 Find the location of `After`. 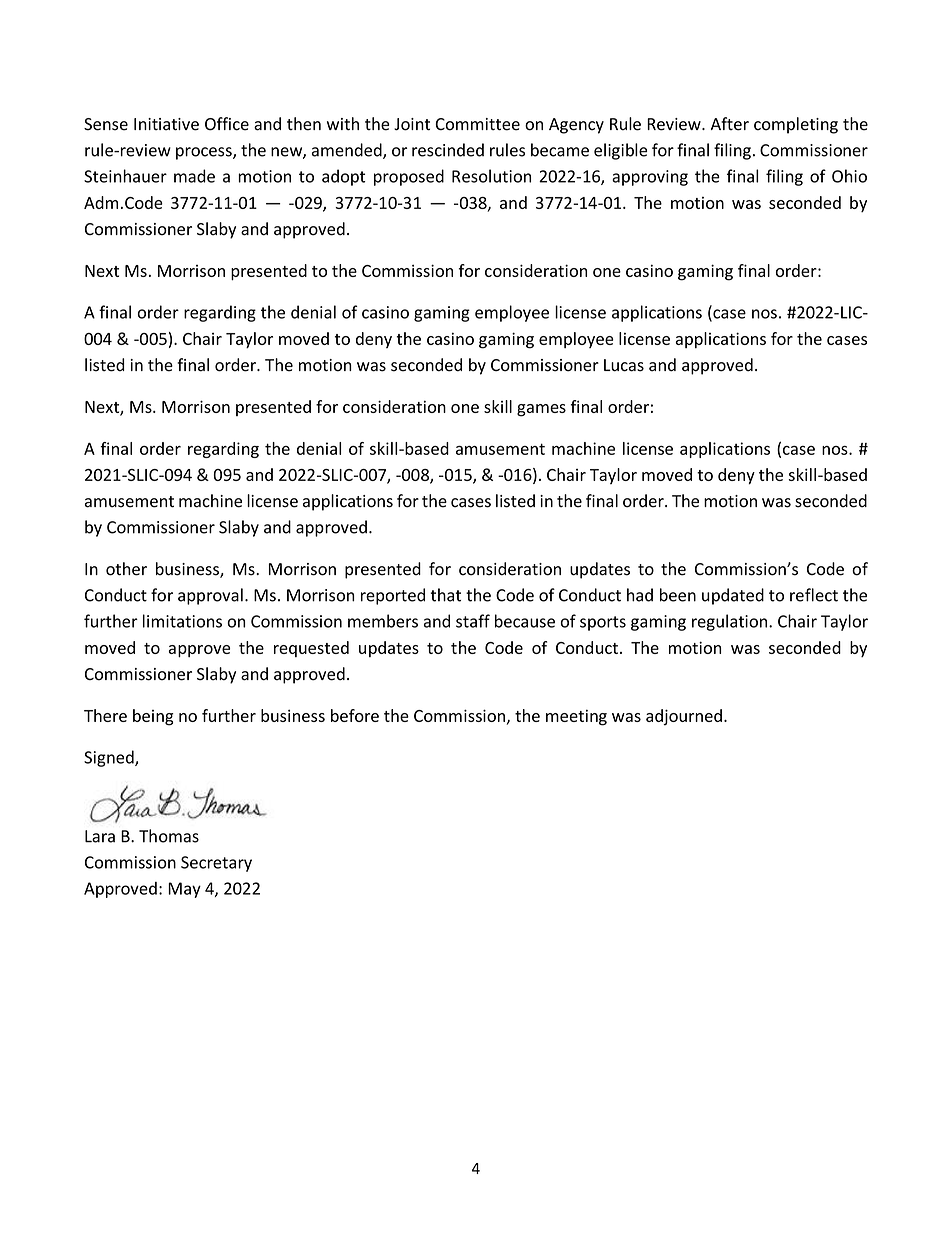

After is located at coordinates (730, 124).
